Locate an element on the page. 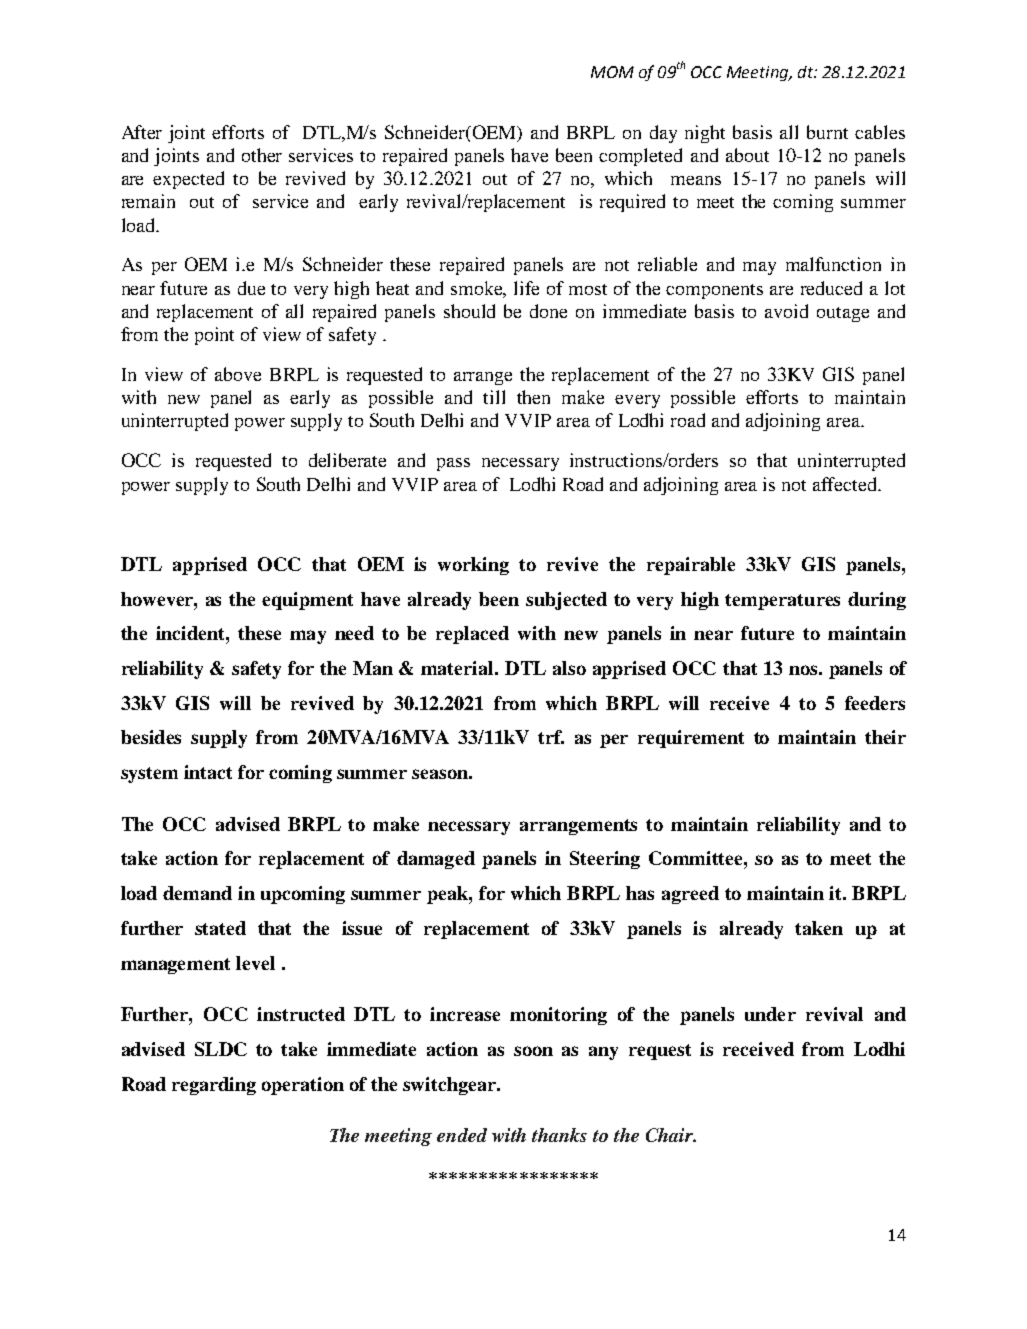  other is located at coordinates (262, 155).
